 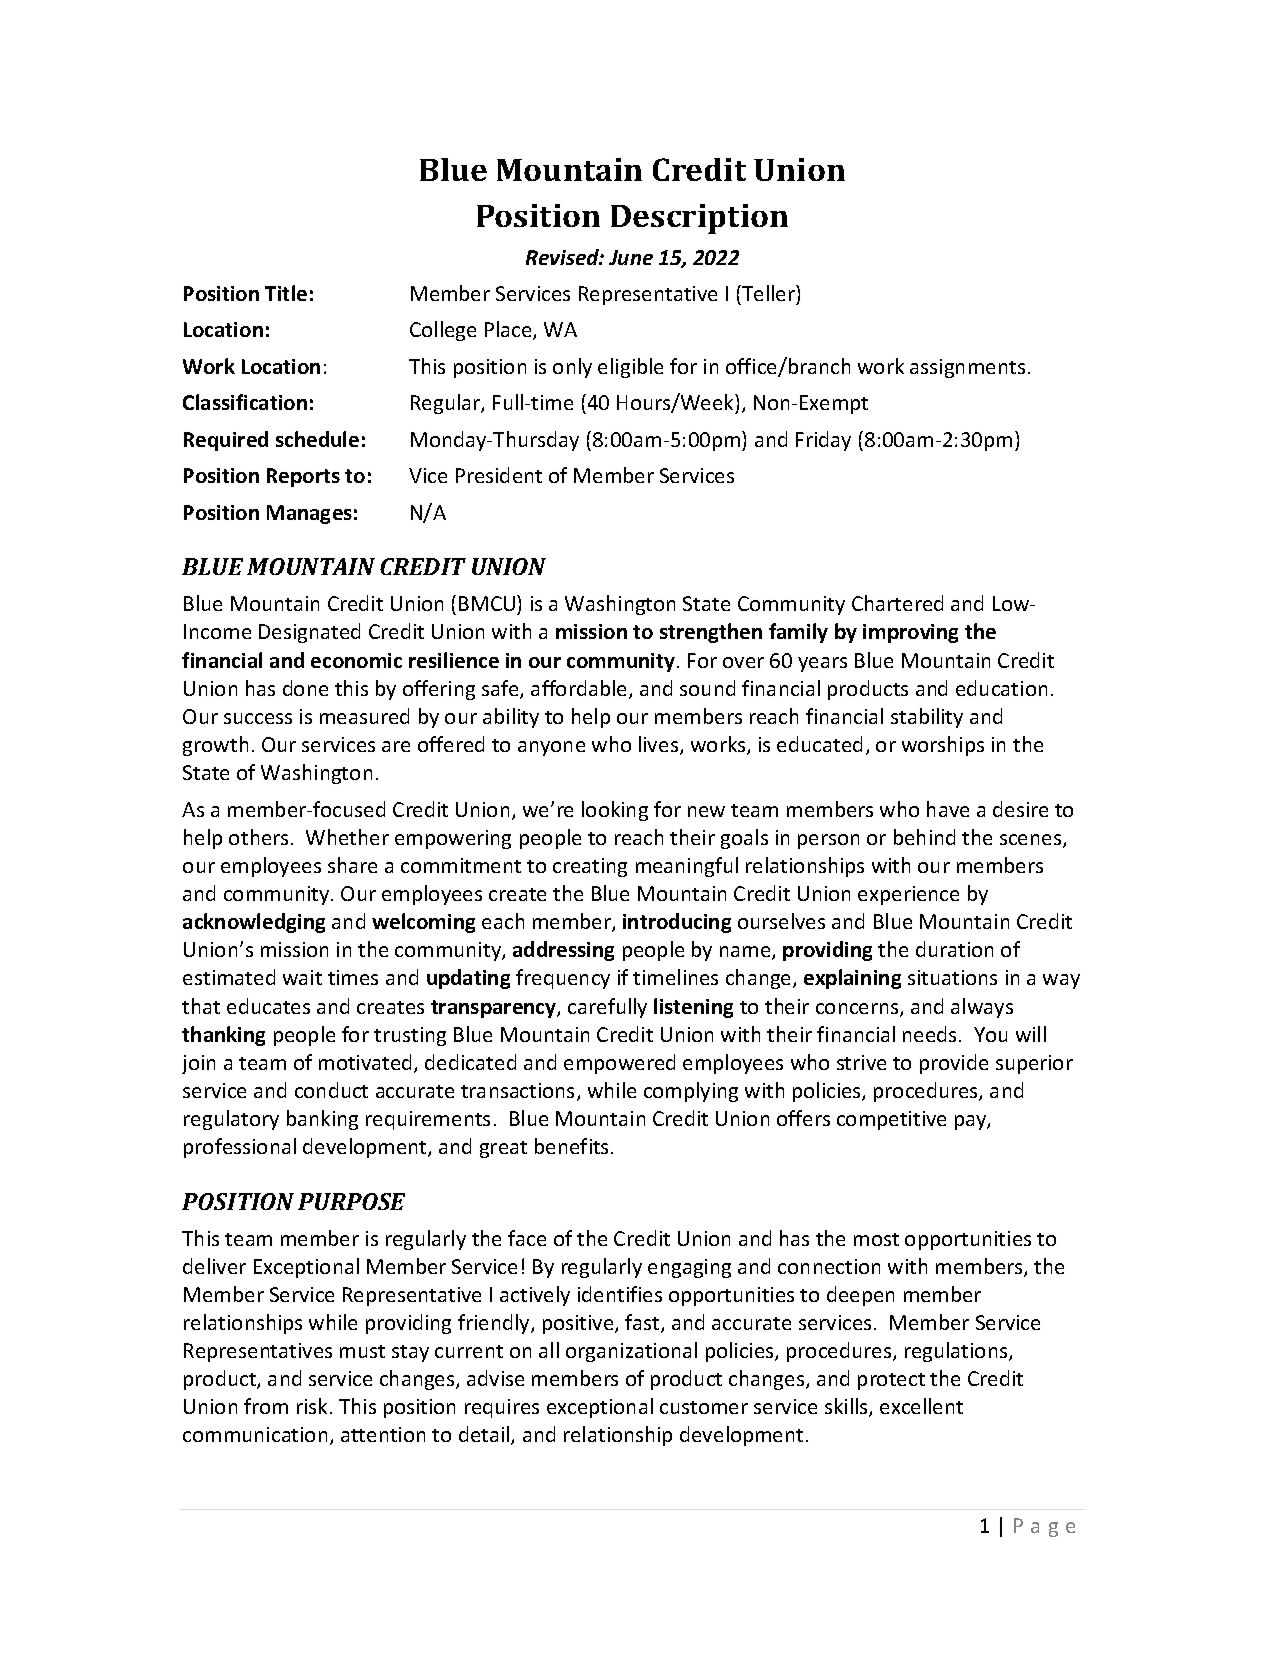 What do you see at coordinates (312, 1406) in the page?
I see `risk` at bounding box center [312, 1406].
